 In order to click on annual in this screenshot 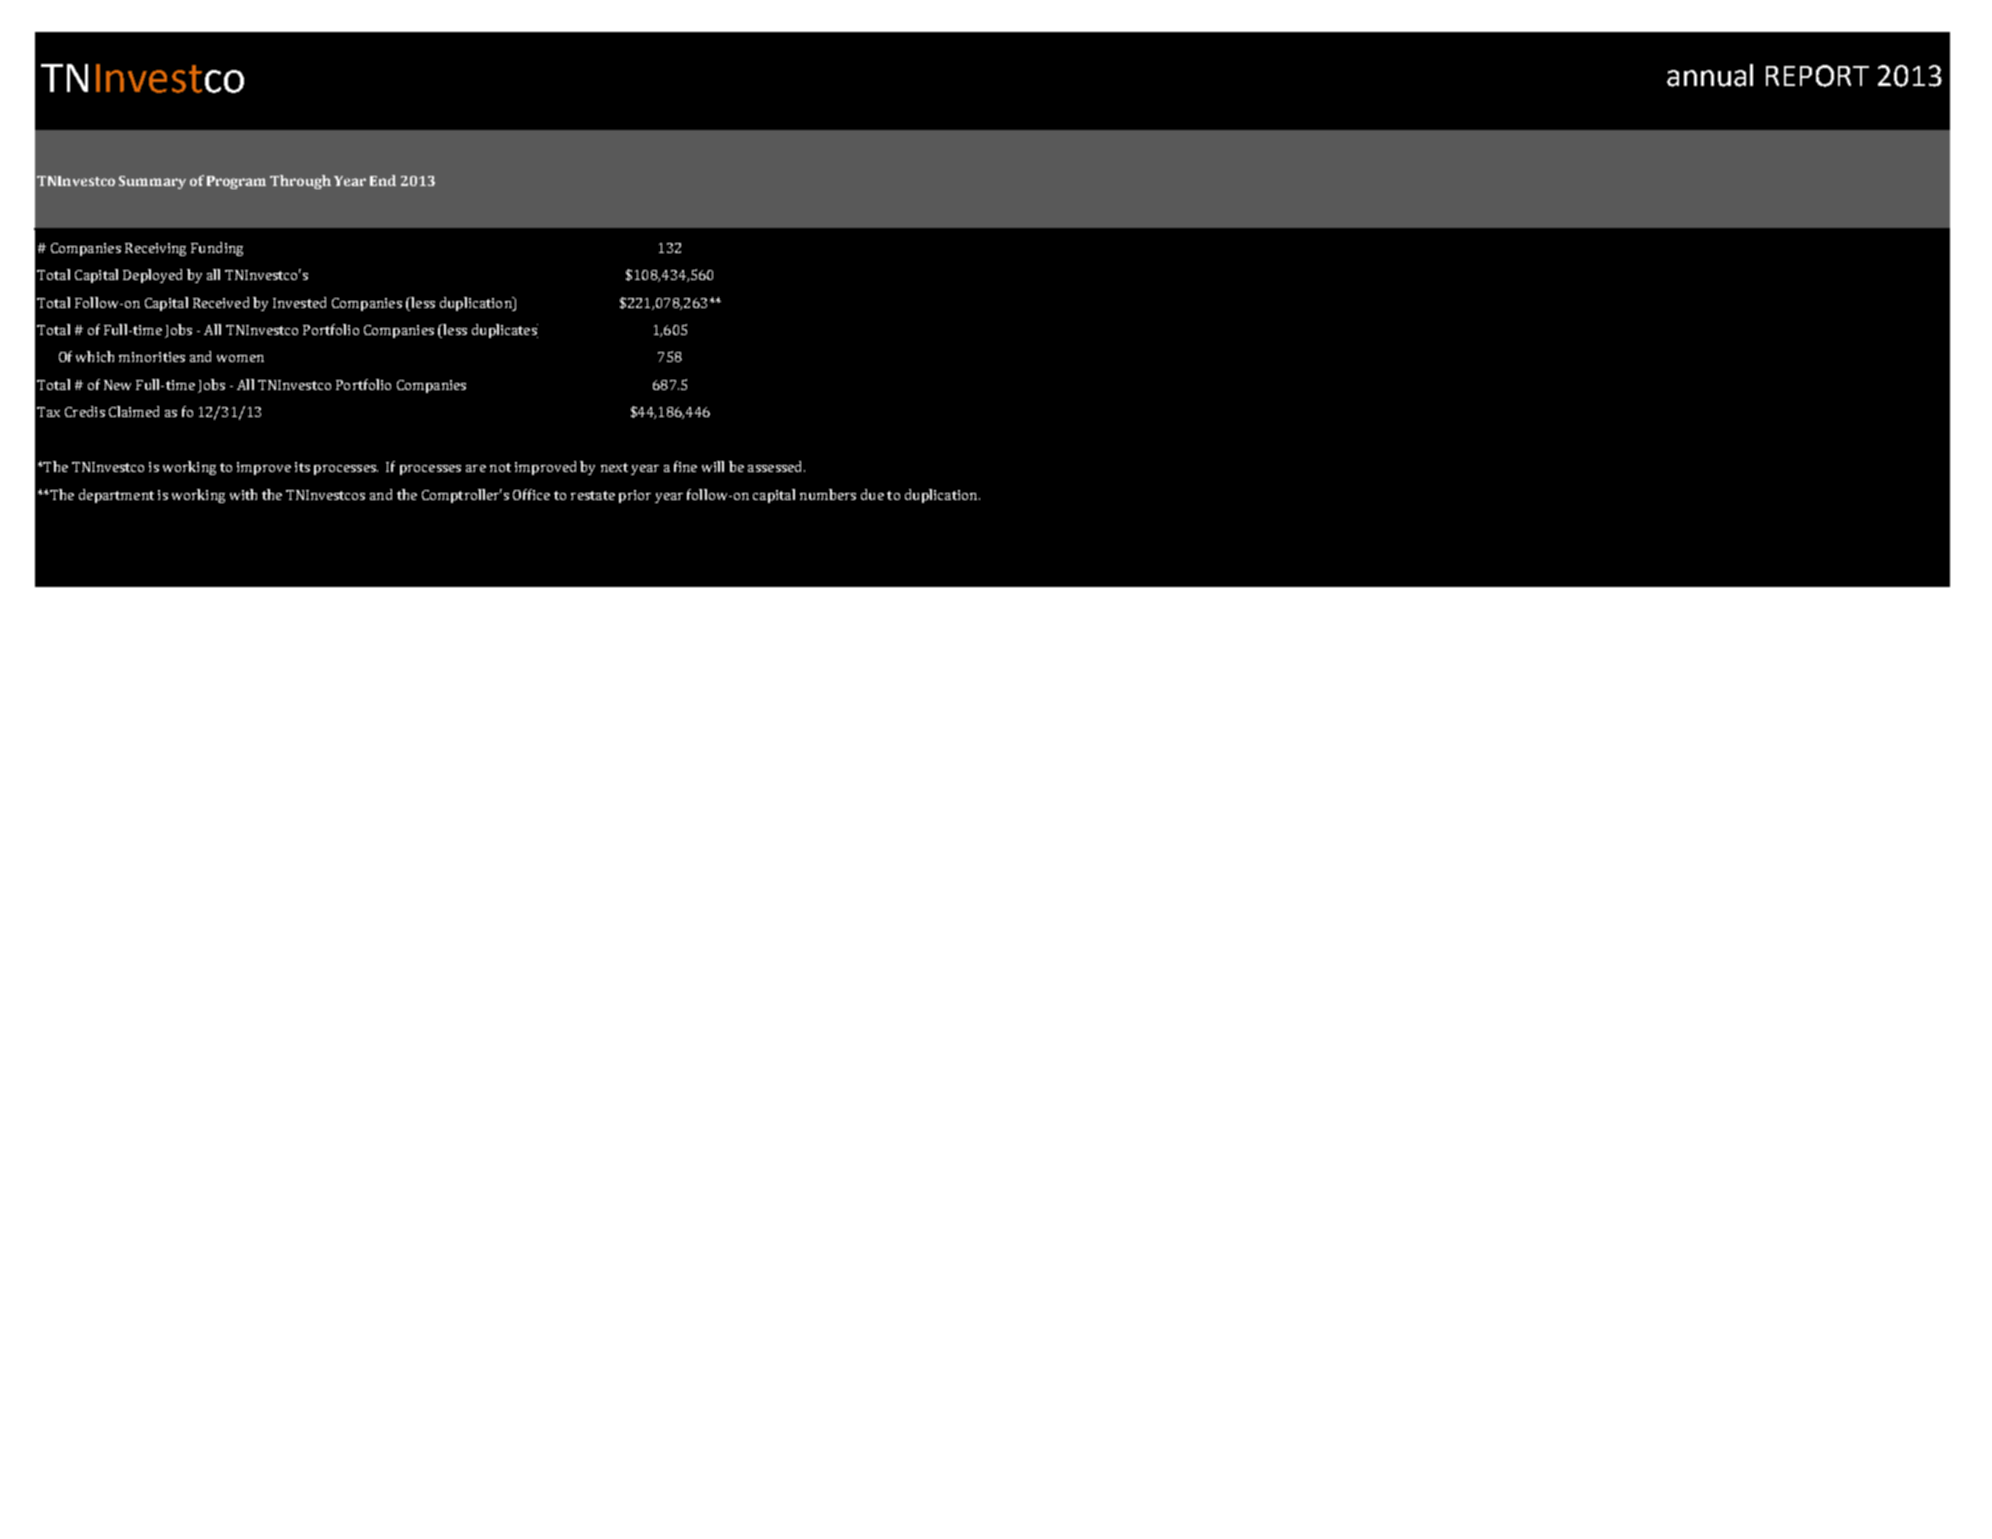, I will do `click(1710, 75)`.
